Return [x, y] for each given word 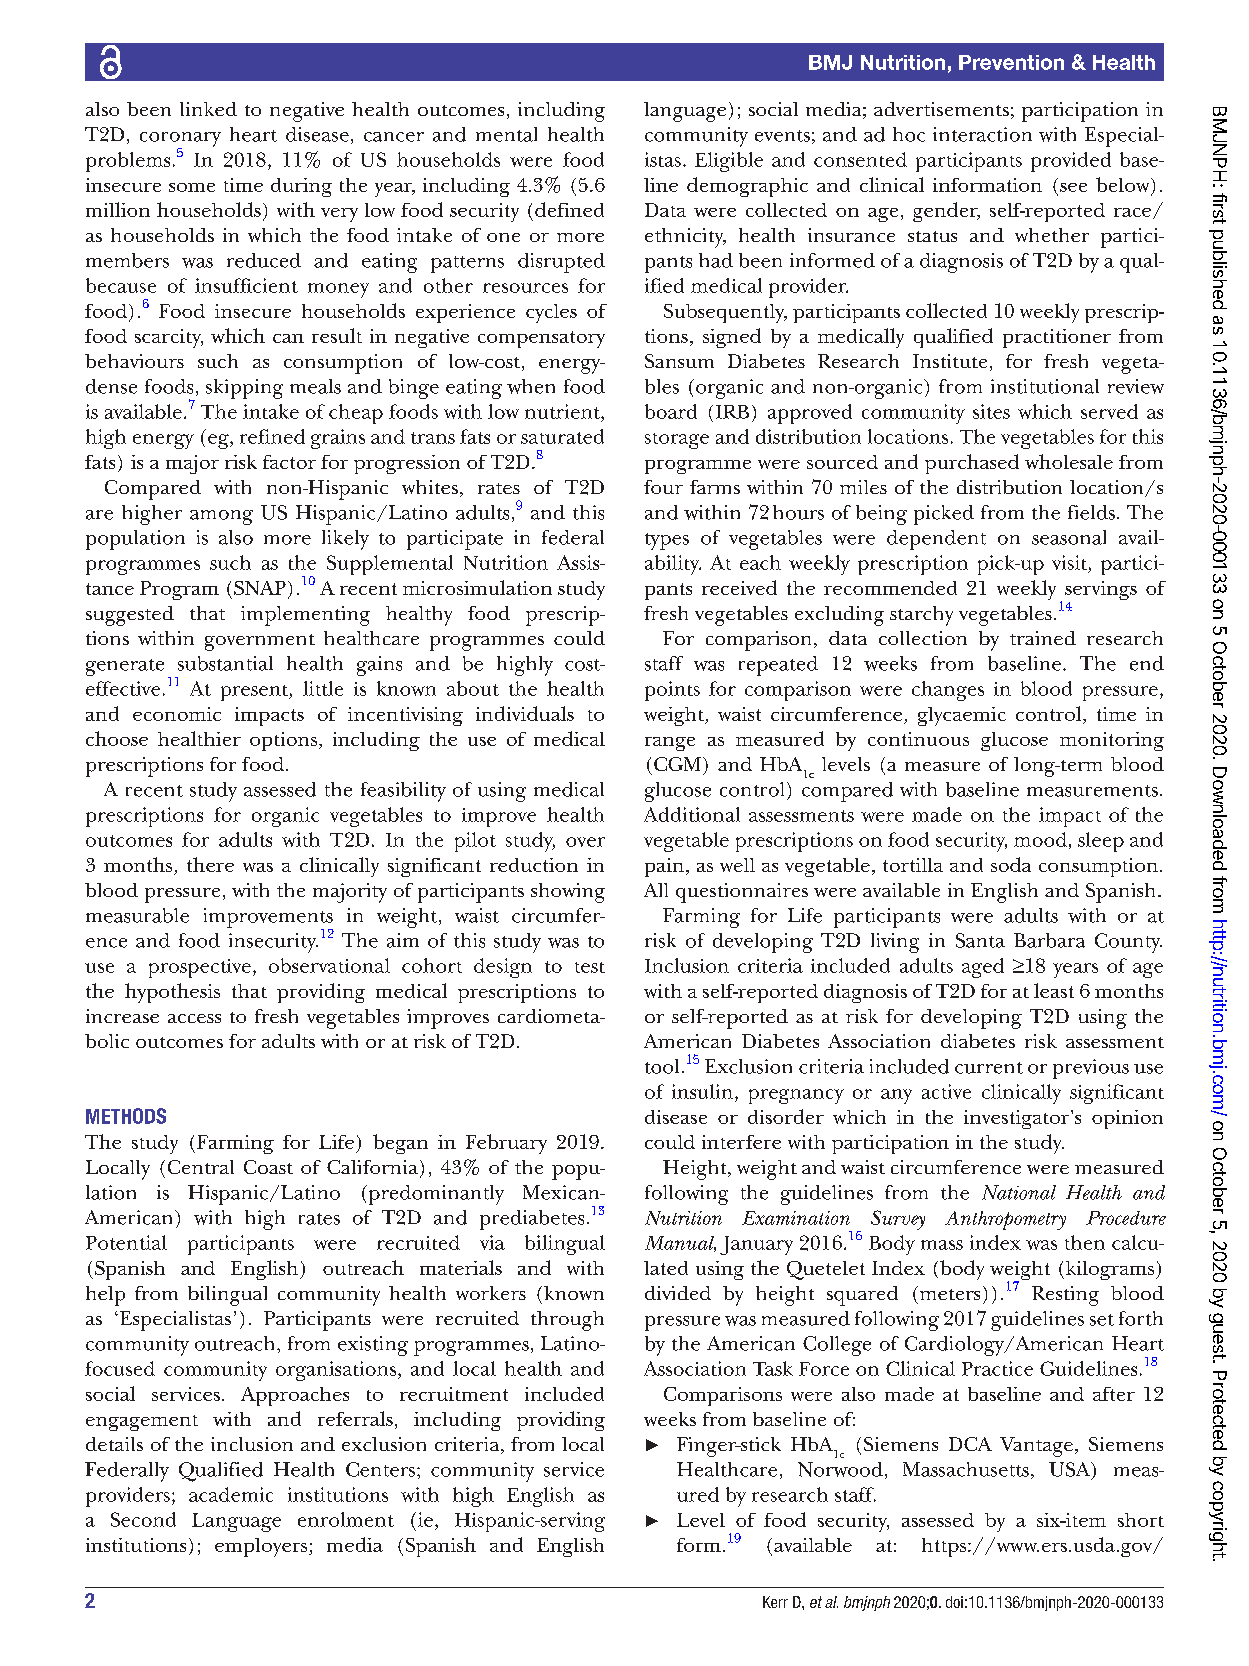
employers [262, 1547]
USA [1071, 1470]
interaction [982, 134]
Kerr [775, 1602]
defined [569, 209]
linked [208, 109]
